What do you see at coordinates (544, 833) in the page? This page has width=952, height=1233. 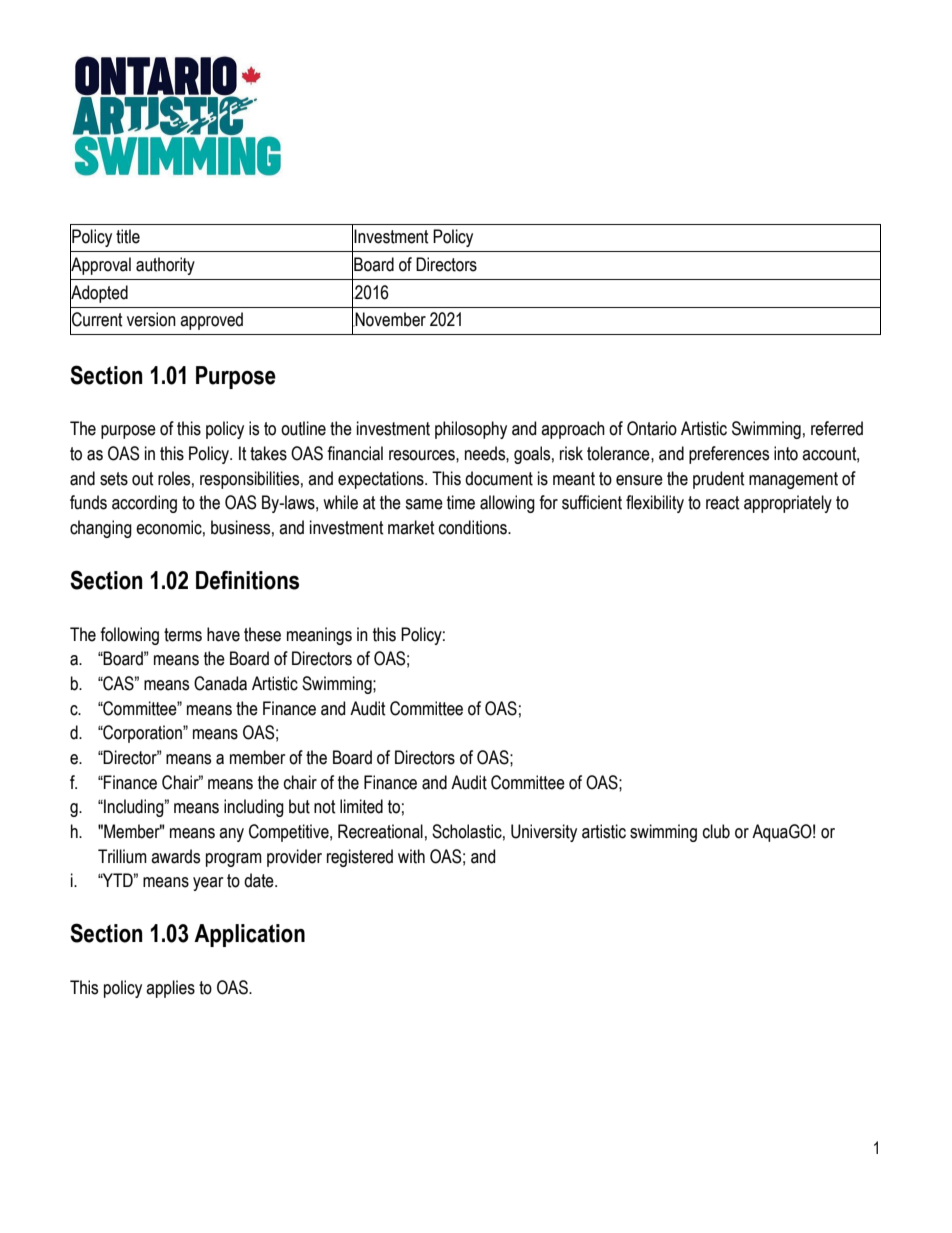 I see `University` at bounding box center [544, 833].
